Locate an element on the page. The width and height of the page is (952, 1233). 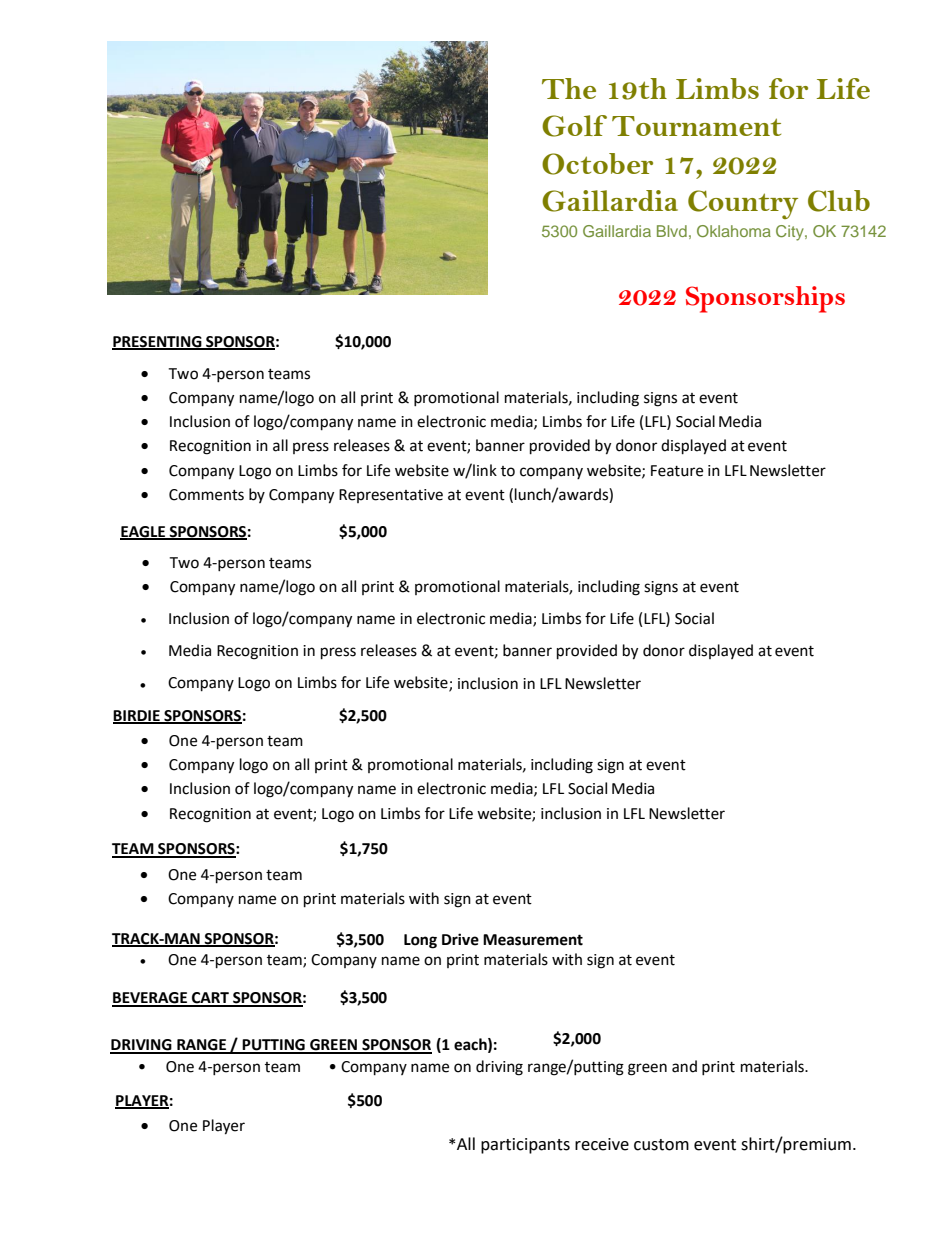
Long is located at coordinates (420, 941).
